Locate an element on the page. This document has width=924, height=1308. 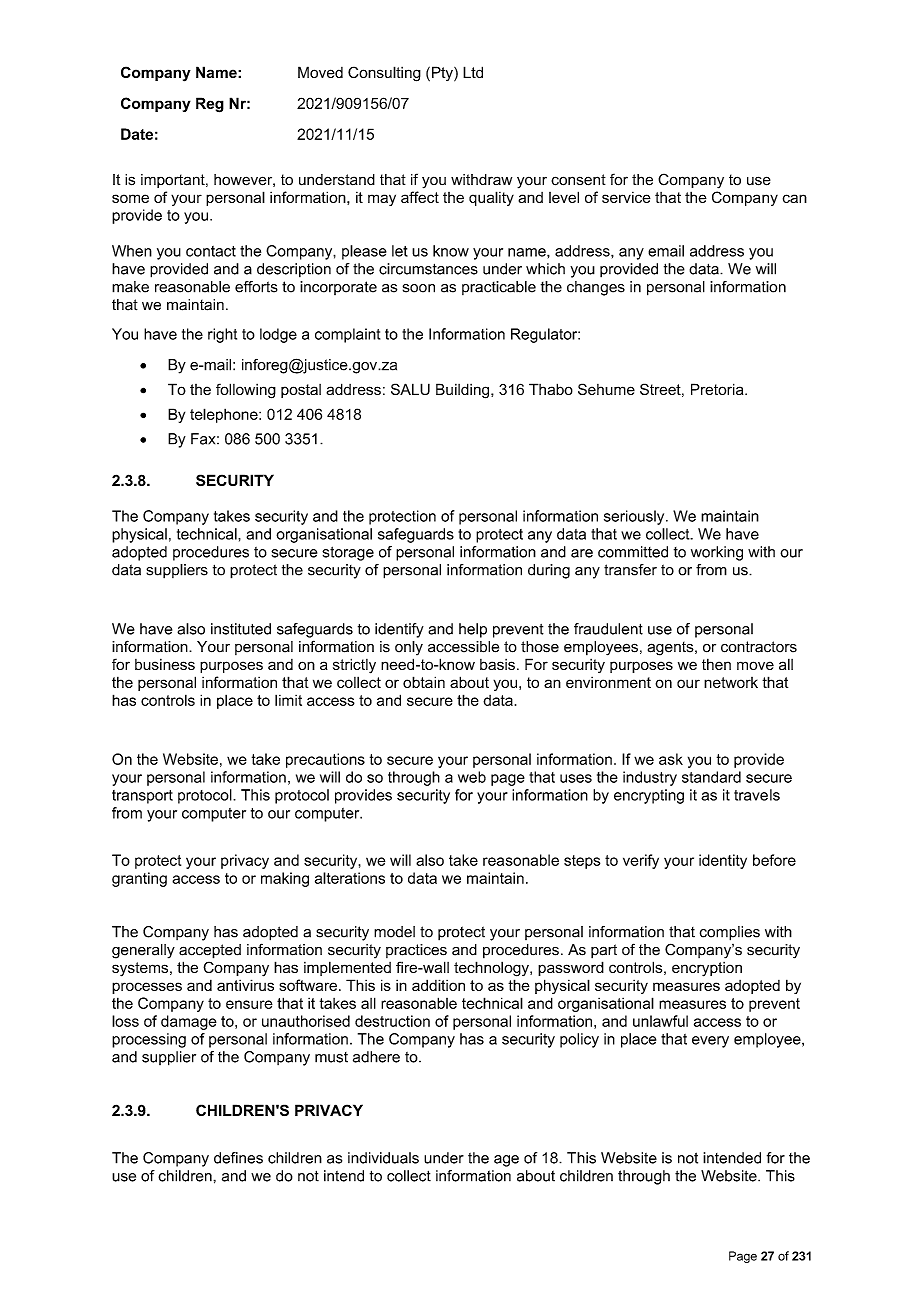
some is located at coordinates (130, 198).
